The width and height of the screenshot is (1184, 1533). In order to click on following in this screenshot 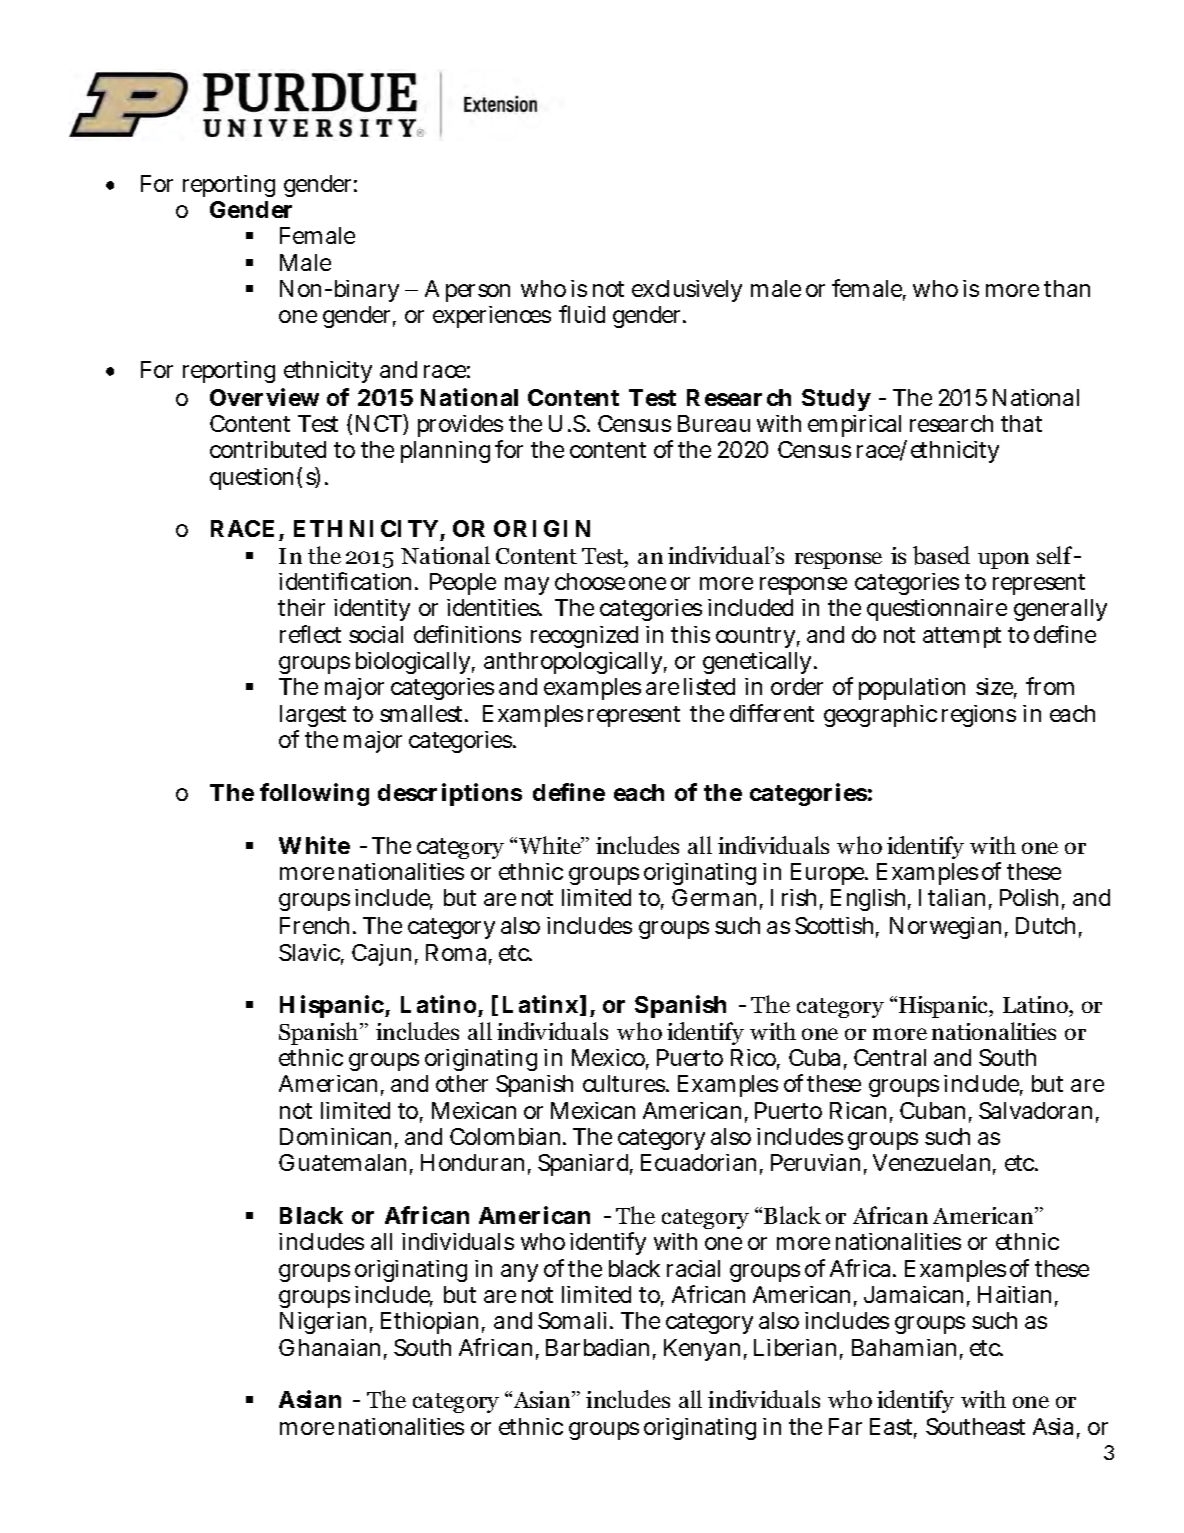, I will do `click(314, 794)`.
